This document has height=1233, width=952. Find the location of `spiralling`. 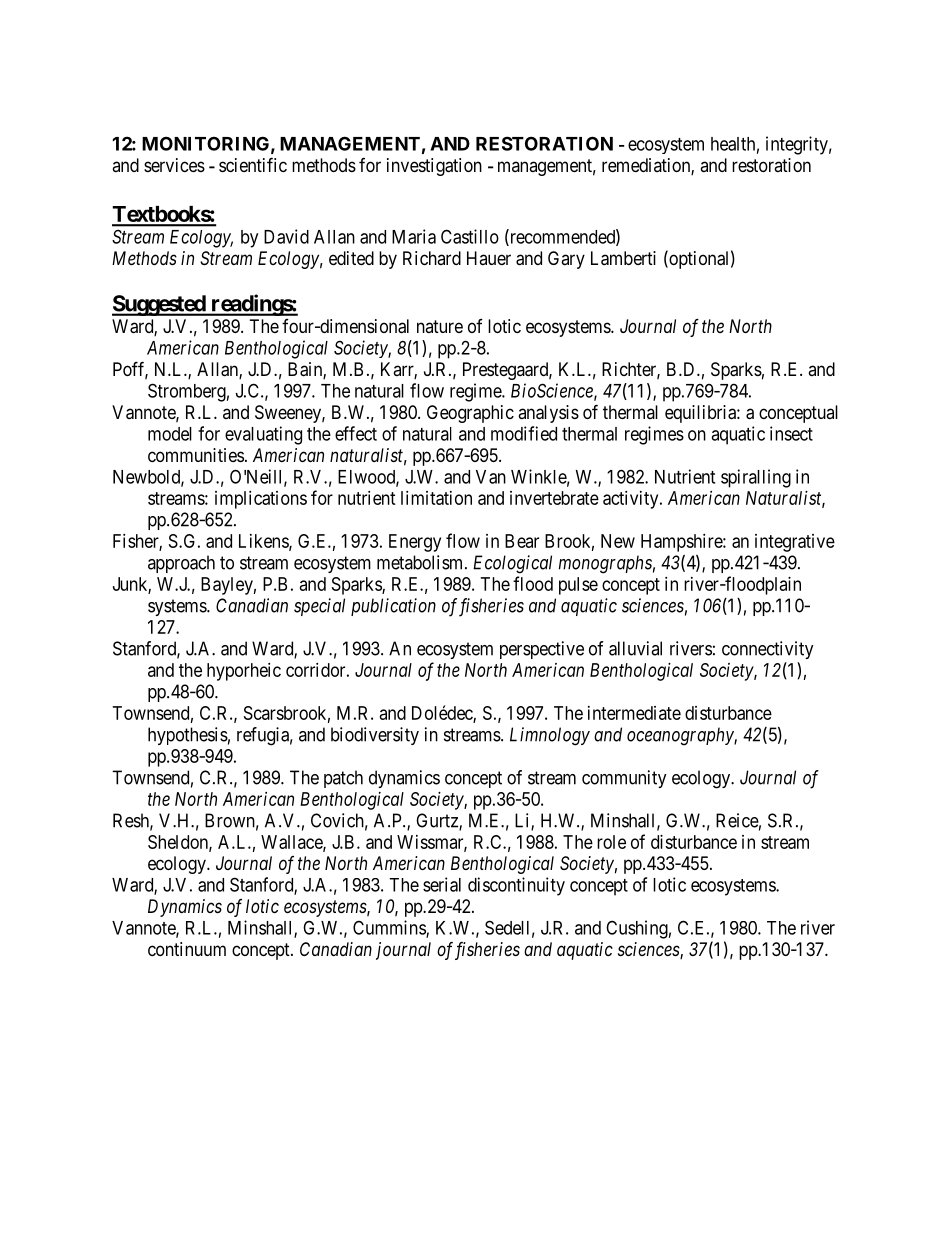

spiralling is located at coordinates (756, 478).
